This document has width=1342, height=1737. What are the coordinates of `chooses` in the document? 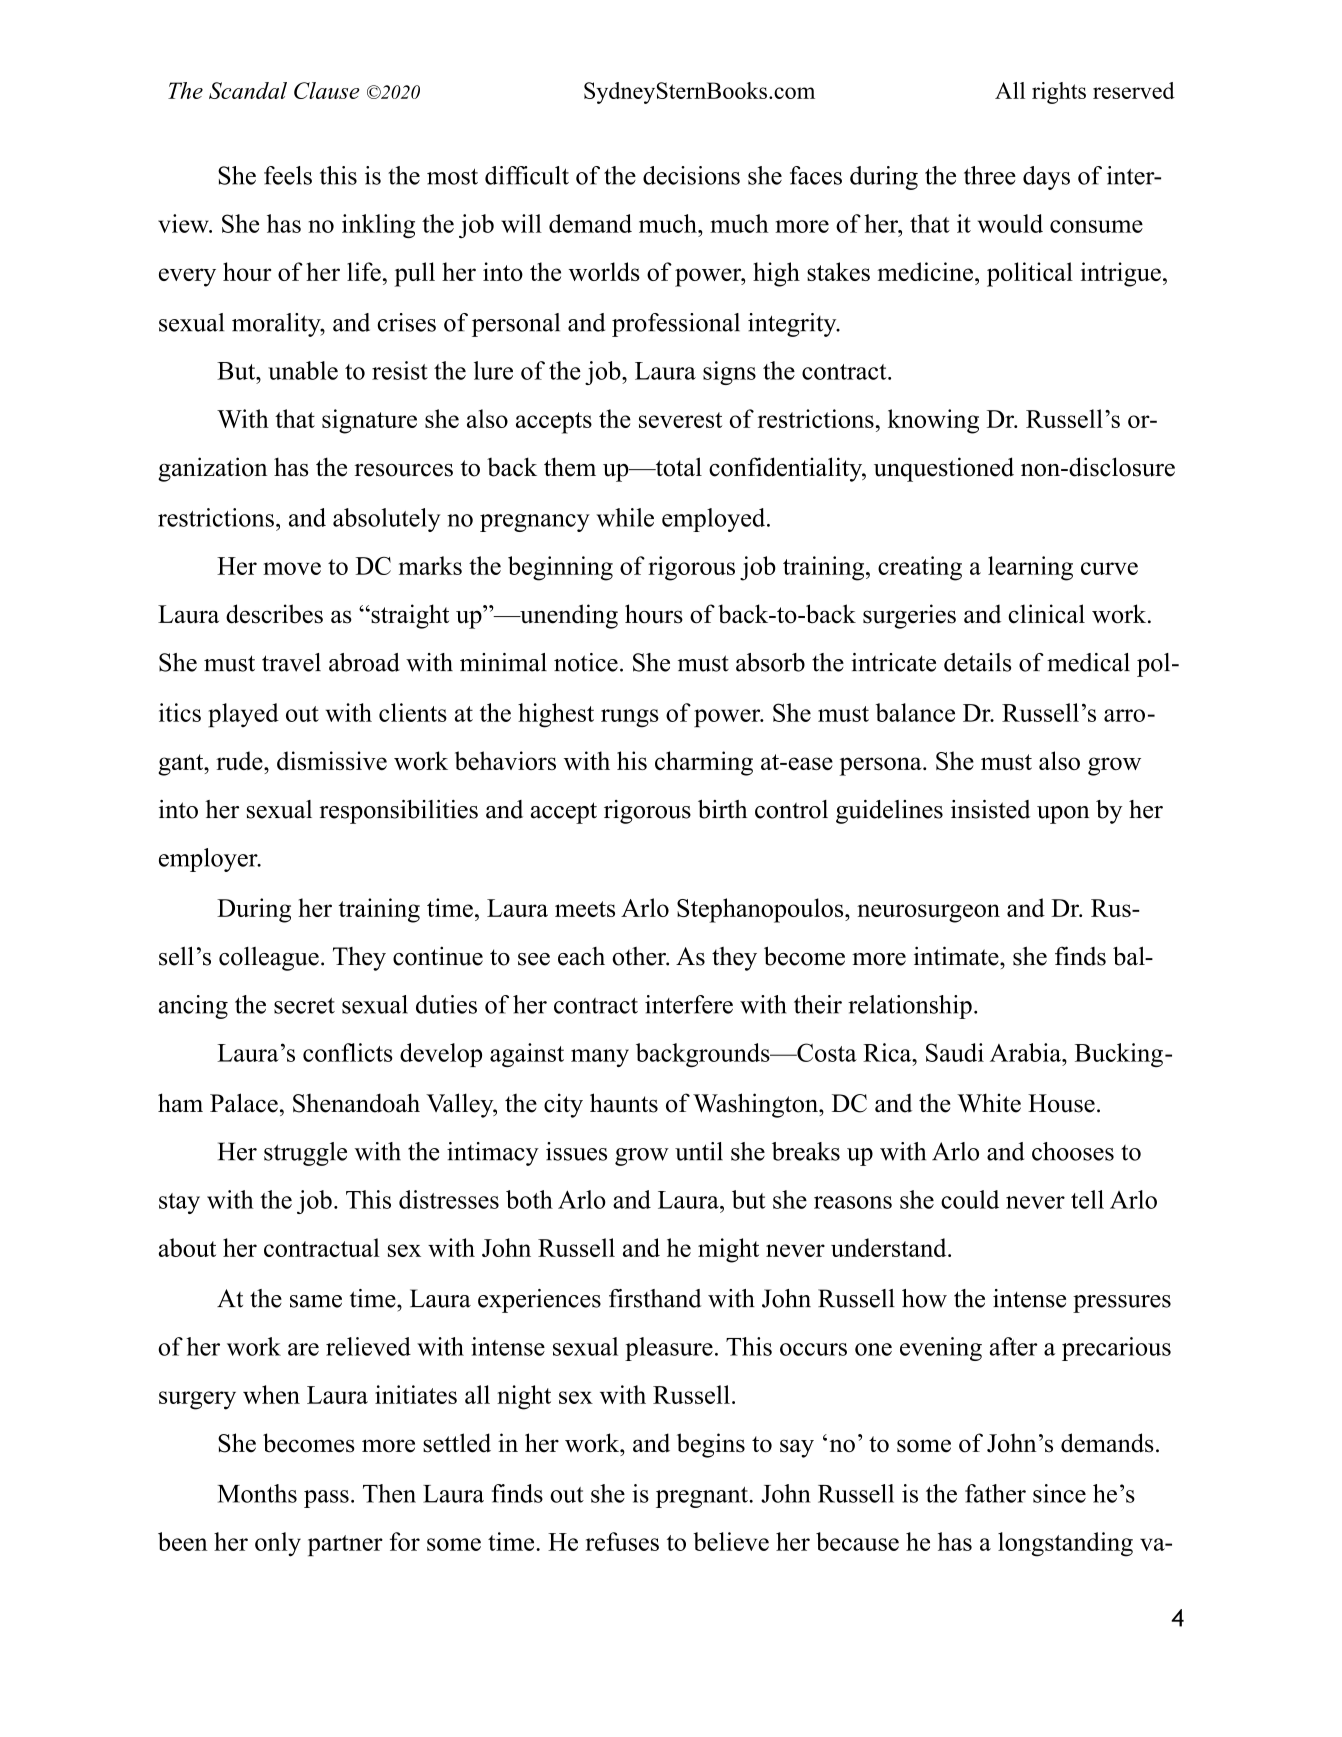 It's located at (1073, 1151).
